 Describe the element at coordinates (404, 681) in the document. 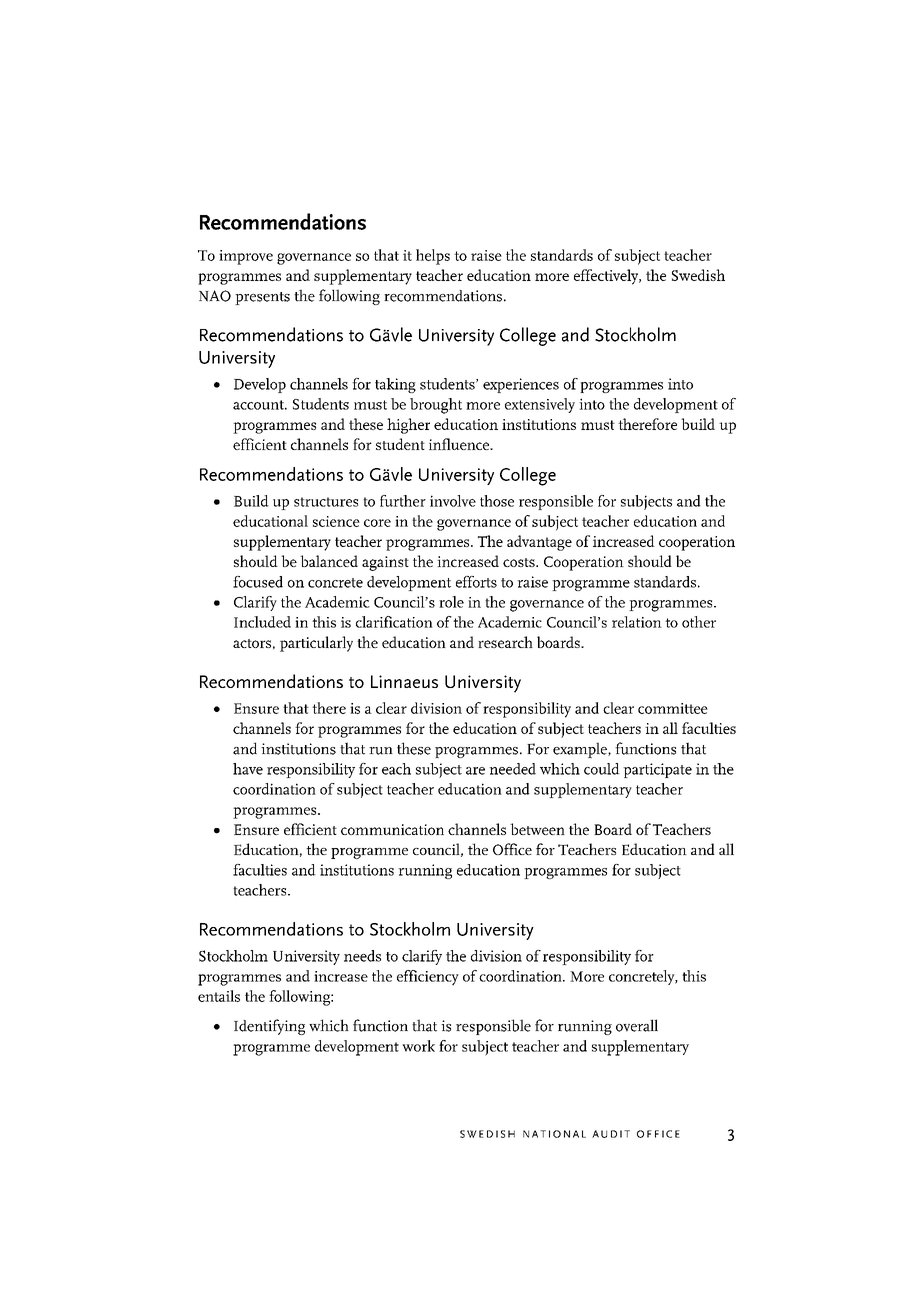

I see `Linnaeus` at that location.
